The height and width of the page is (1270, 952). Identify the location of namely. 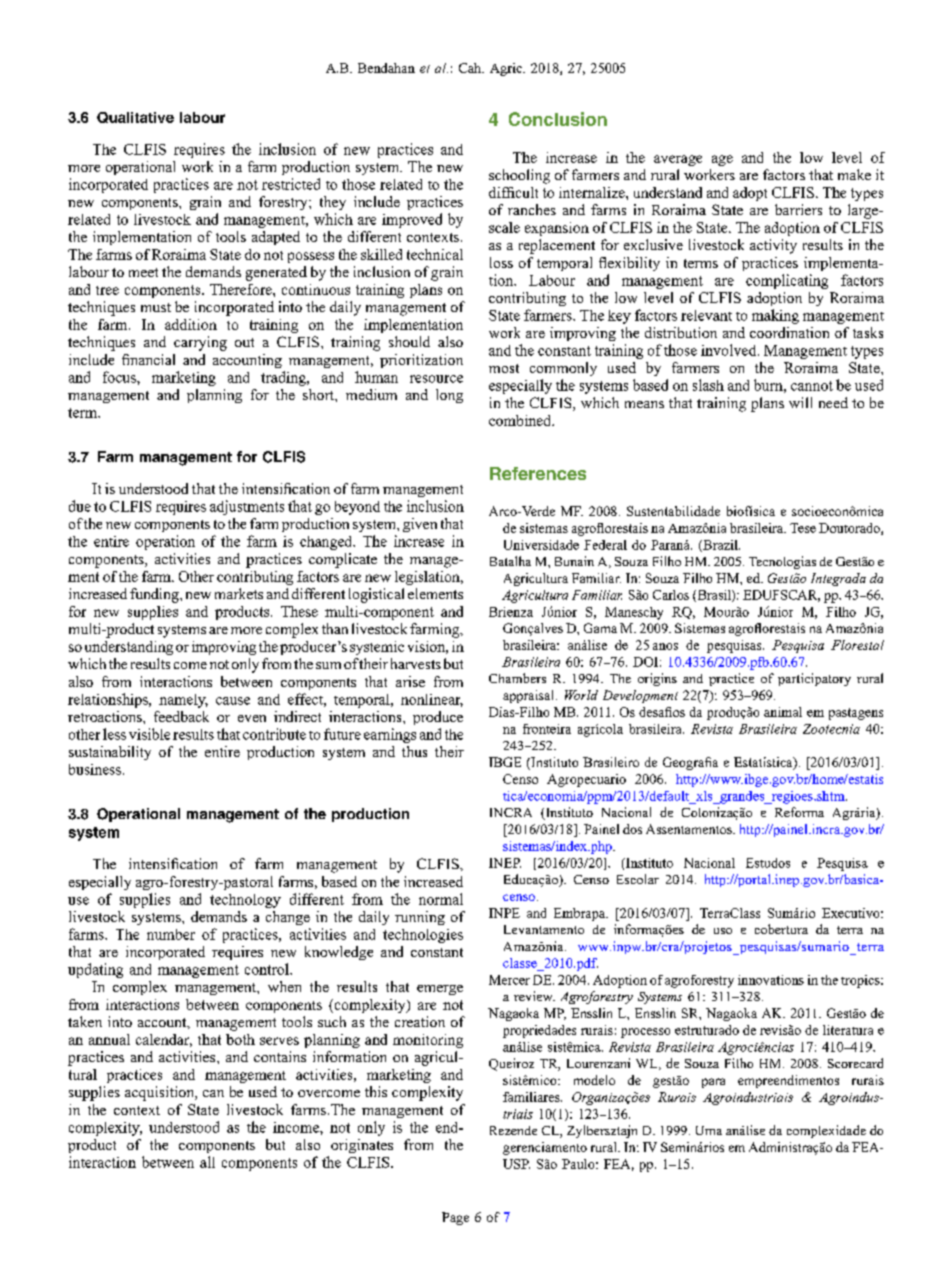
(183, 701).
